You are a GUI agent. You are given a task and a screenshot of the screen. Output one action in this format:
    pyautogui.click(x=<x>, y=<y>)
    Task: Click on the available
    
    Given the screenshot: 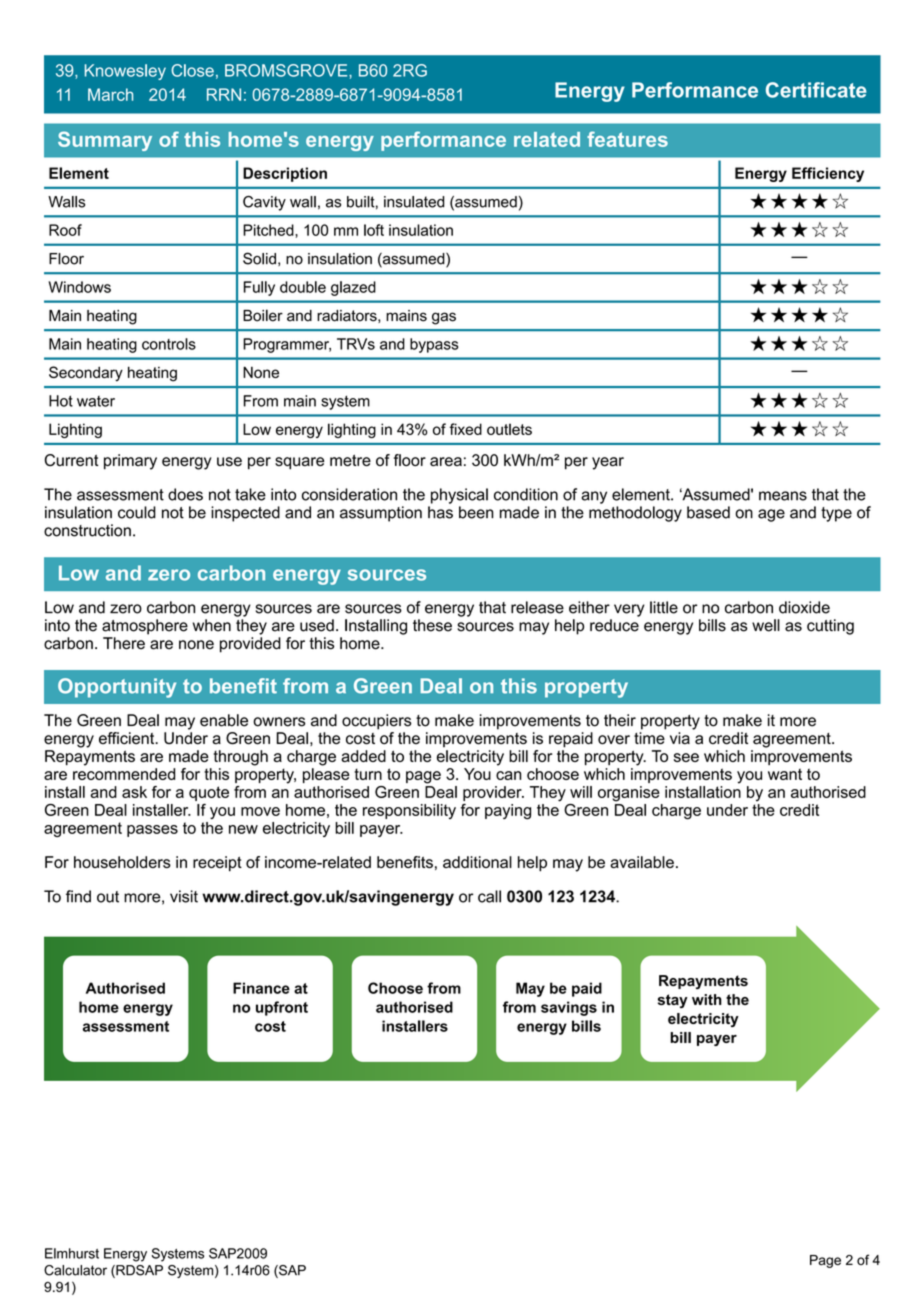 What is the action you would take?
    pyautogui.click(x=642, y=862)
